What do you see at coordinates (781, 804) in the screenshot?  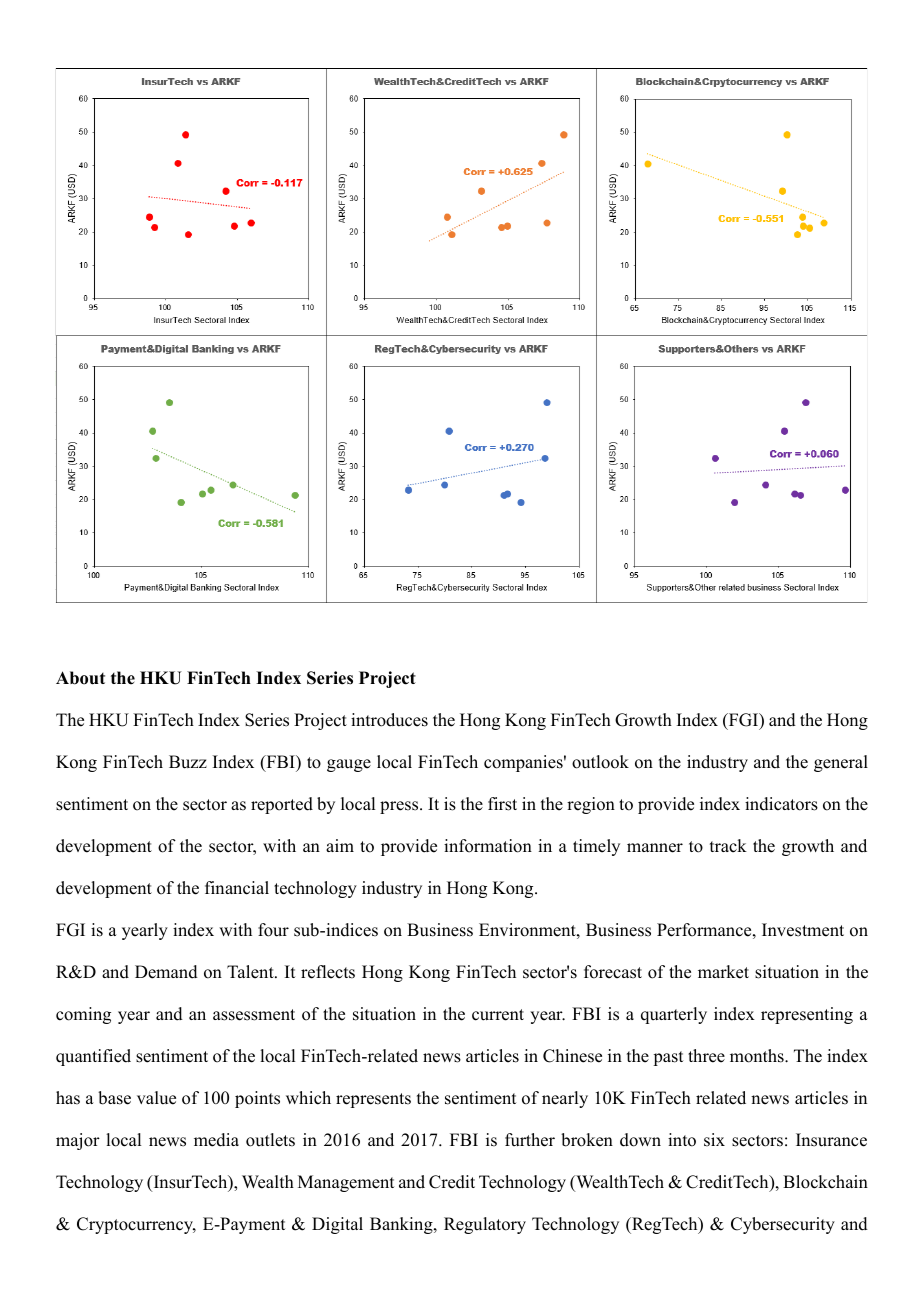 I see `indicators` at bounding box center [781, 804].
